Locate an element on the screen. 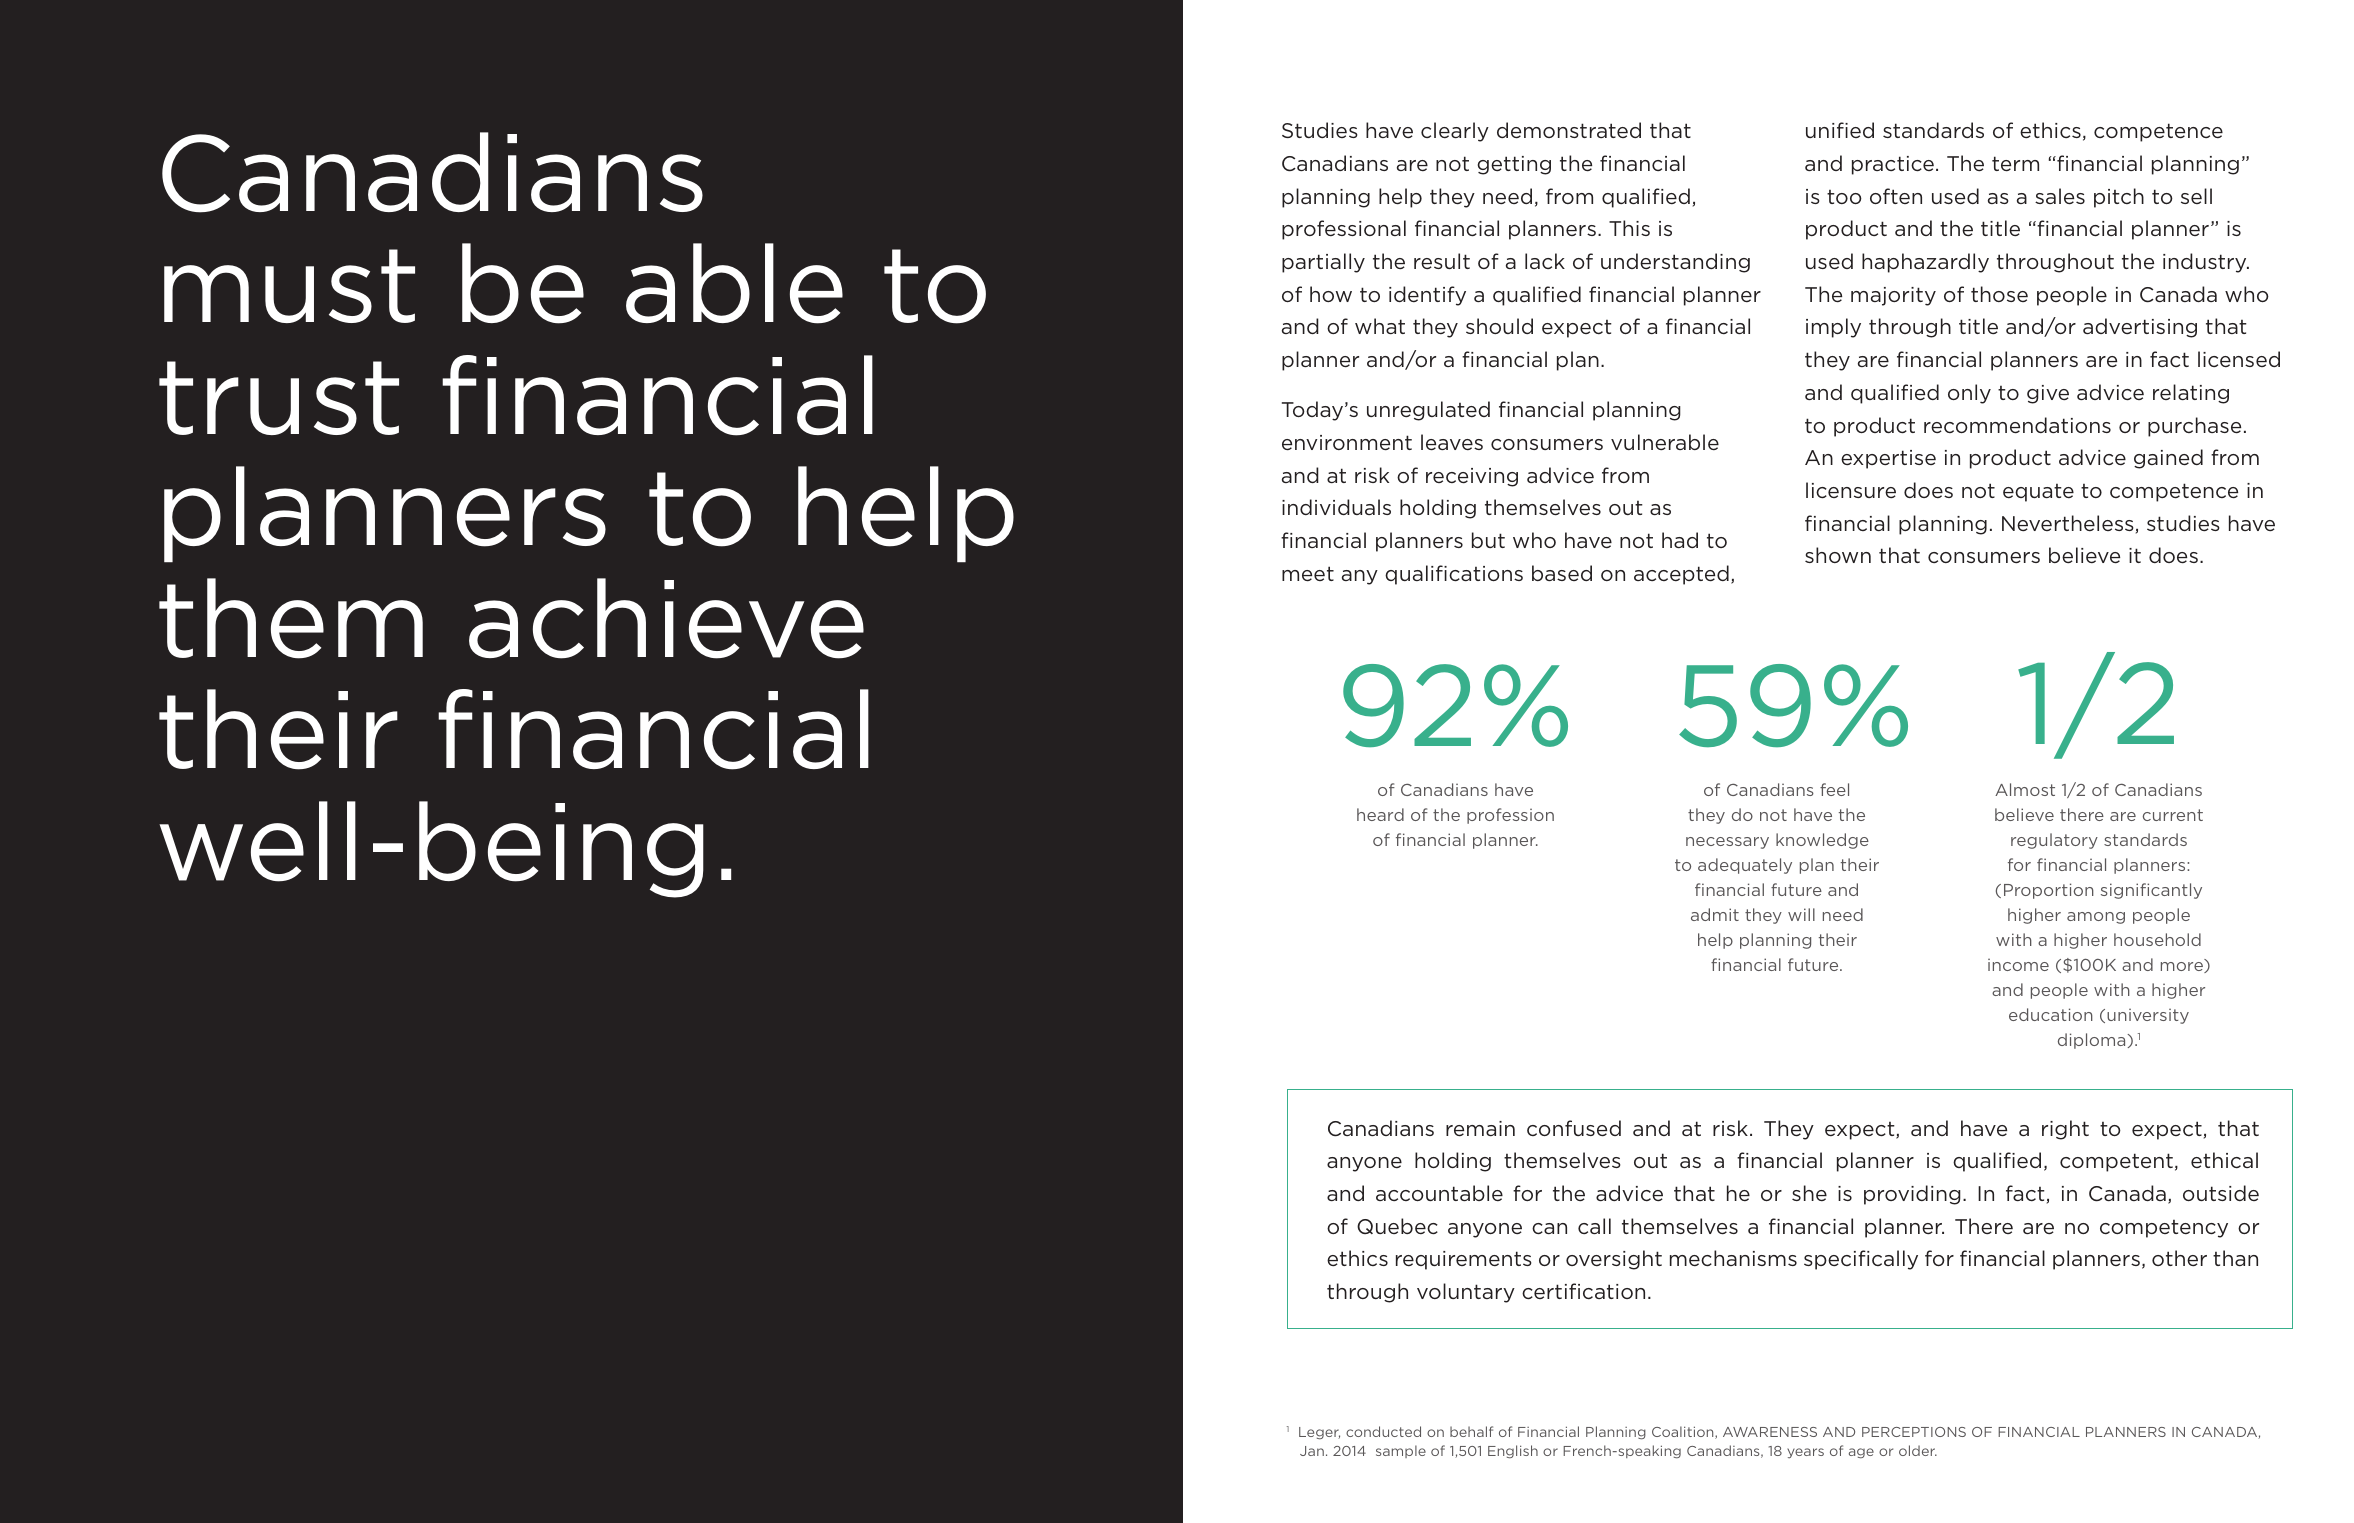  Proportion is located at coordinates (2049, 891).
